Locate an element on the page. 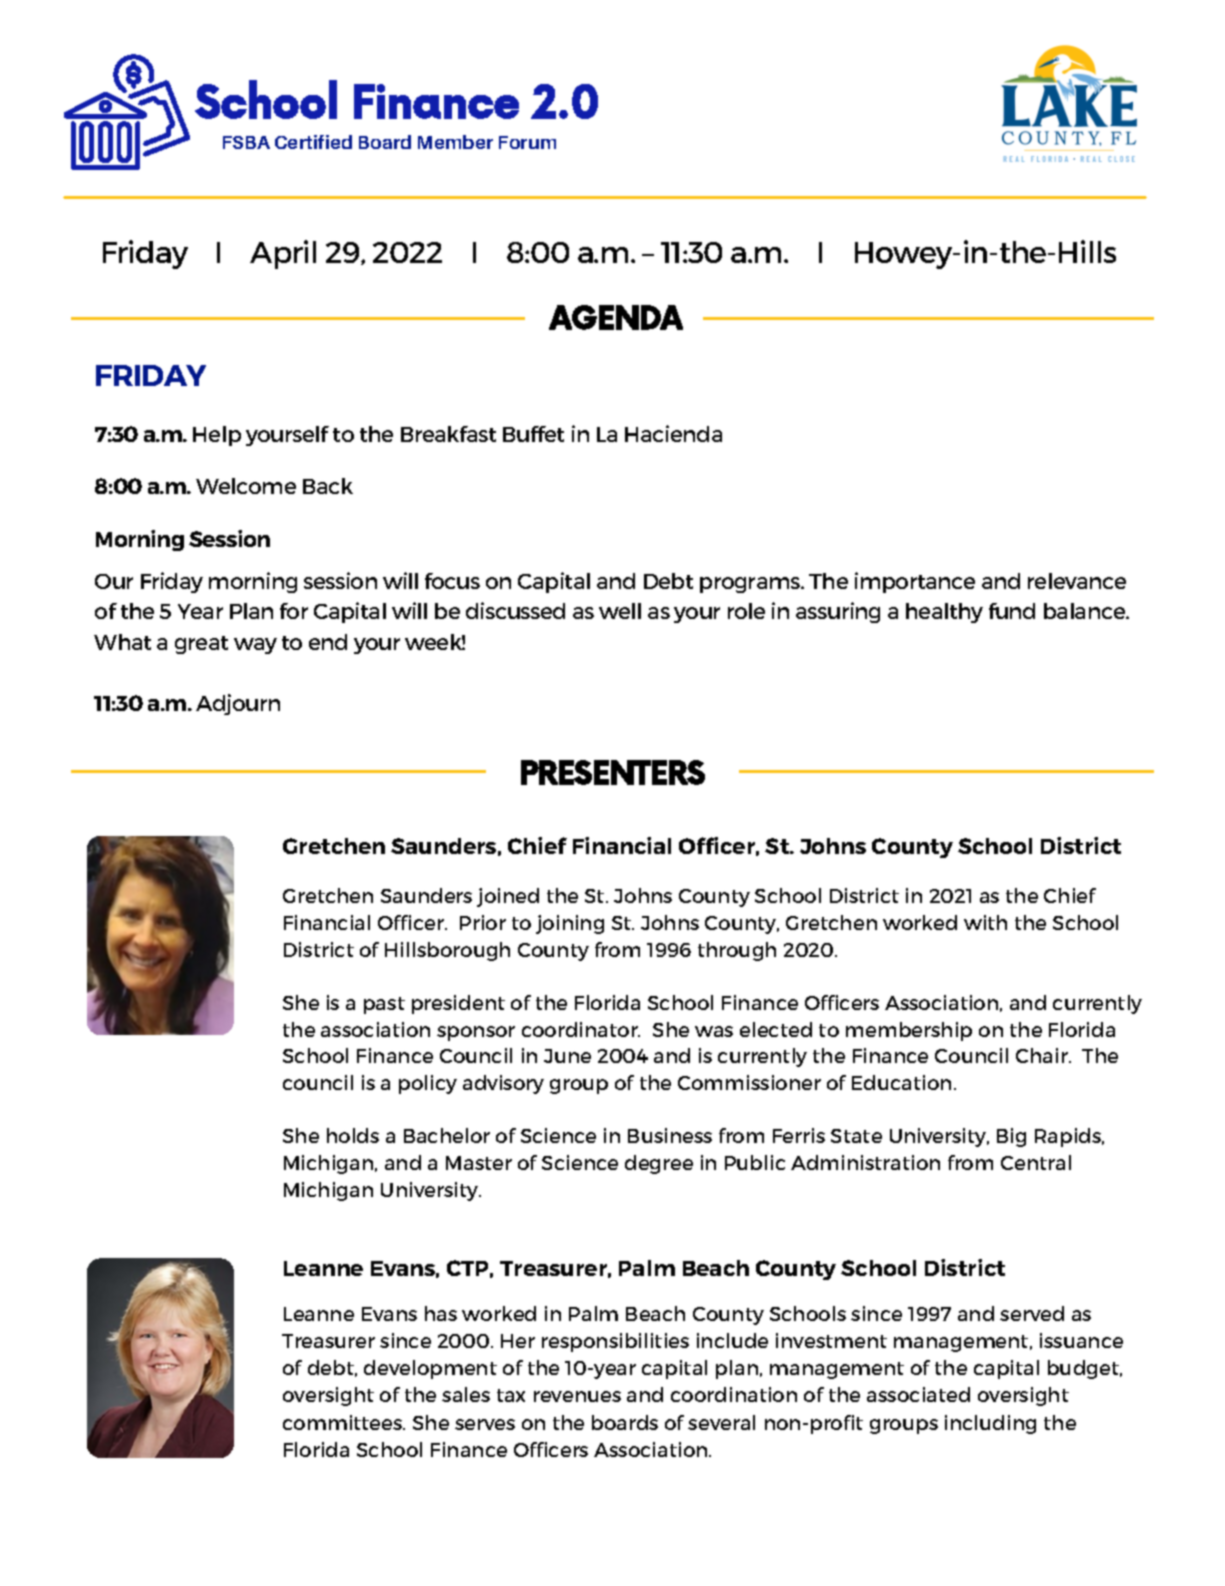 The image size is (1225, 1586). healthy is located at coordinates (944, 613).
